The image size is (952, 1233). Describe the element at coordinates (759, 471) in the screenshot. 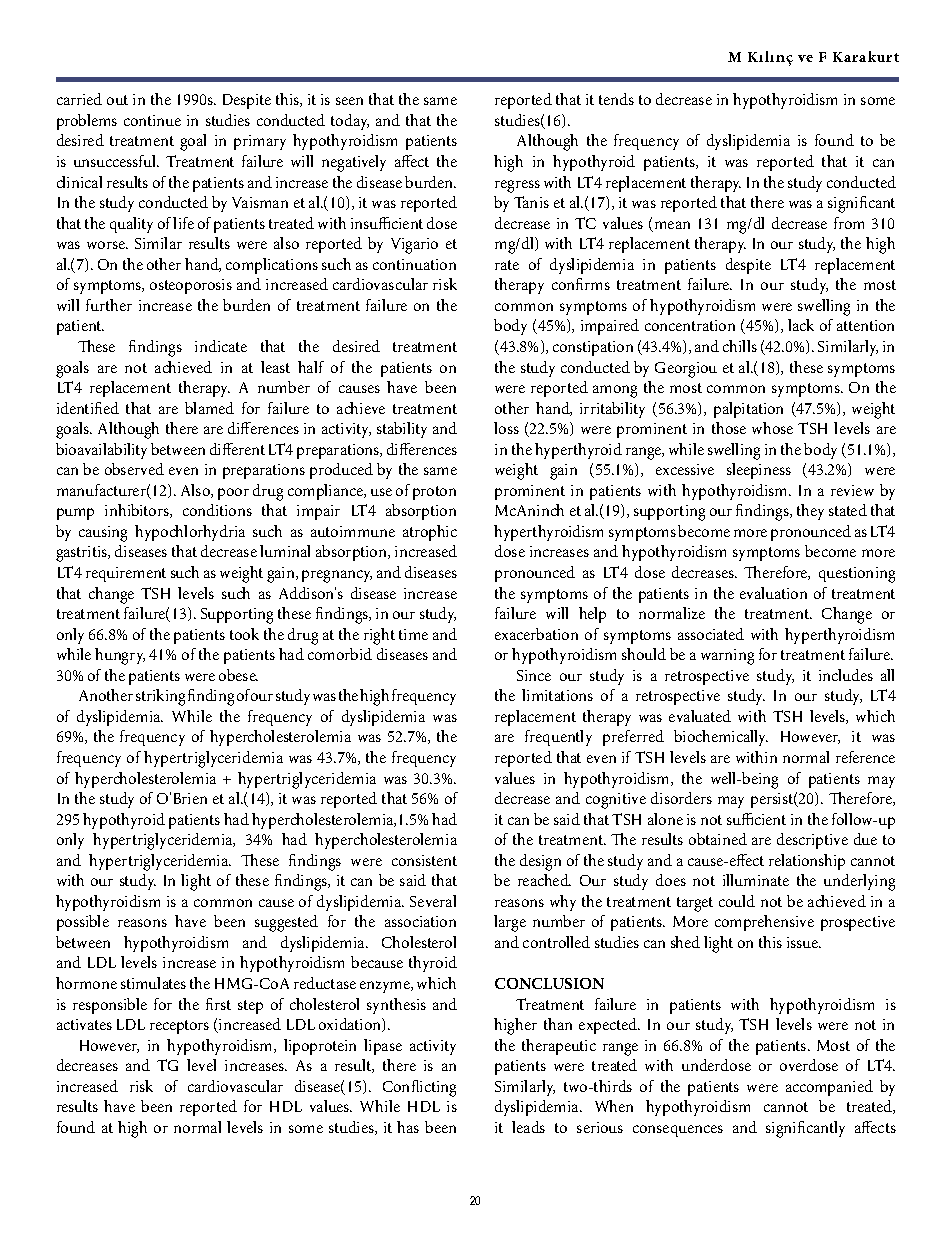

I see `sleepiness` at that location.
